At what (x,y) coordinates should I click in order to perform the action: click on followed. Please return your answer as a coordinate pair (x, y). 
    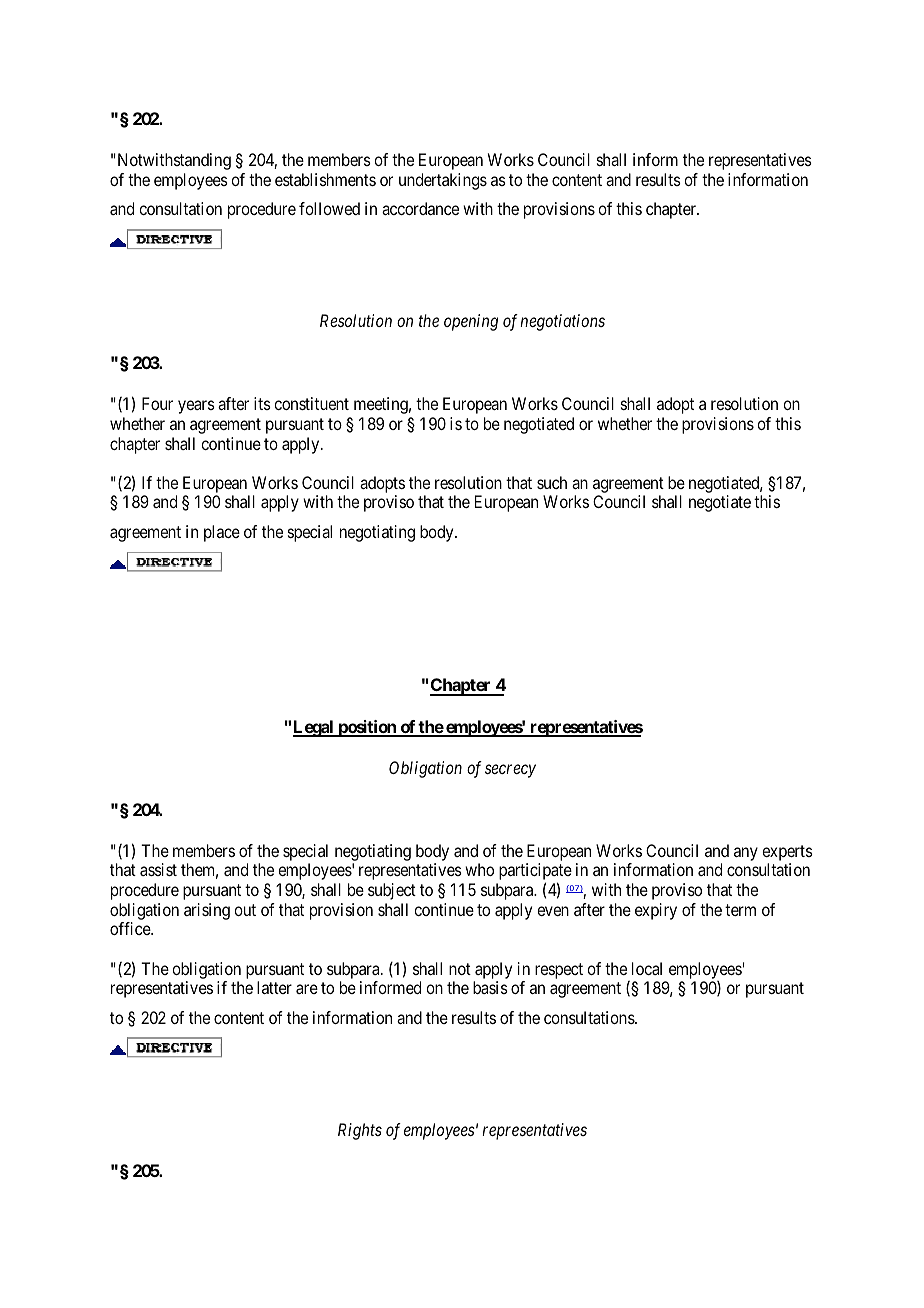
    Looking at the image, I should click on (329, 208).
